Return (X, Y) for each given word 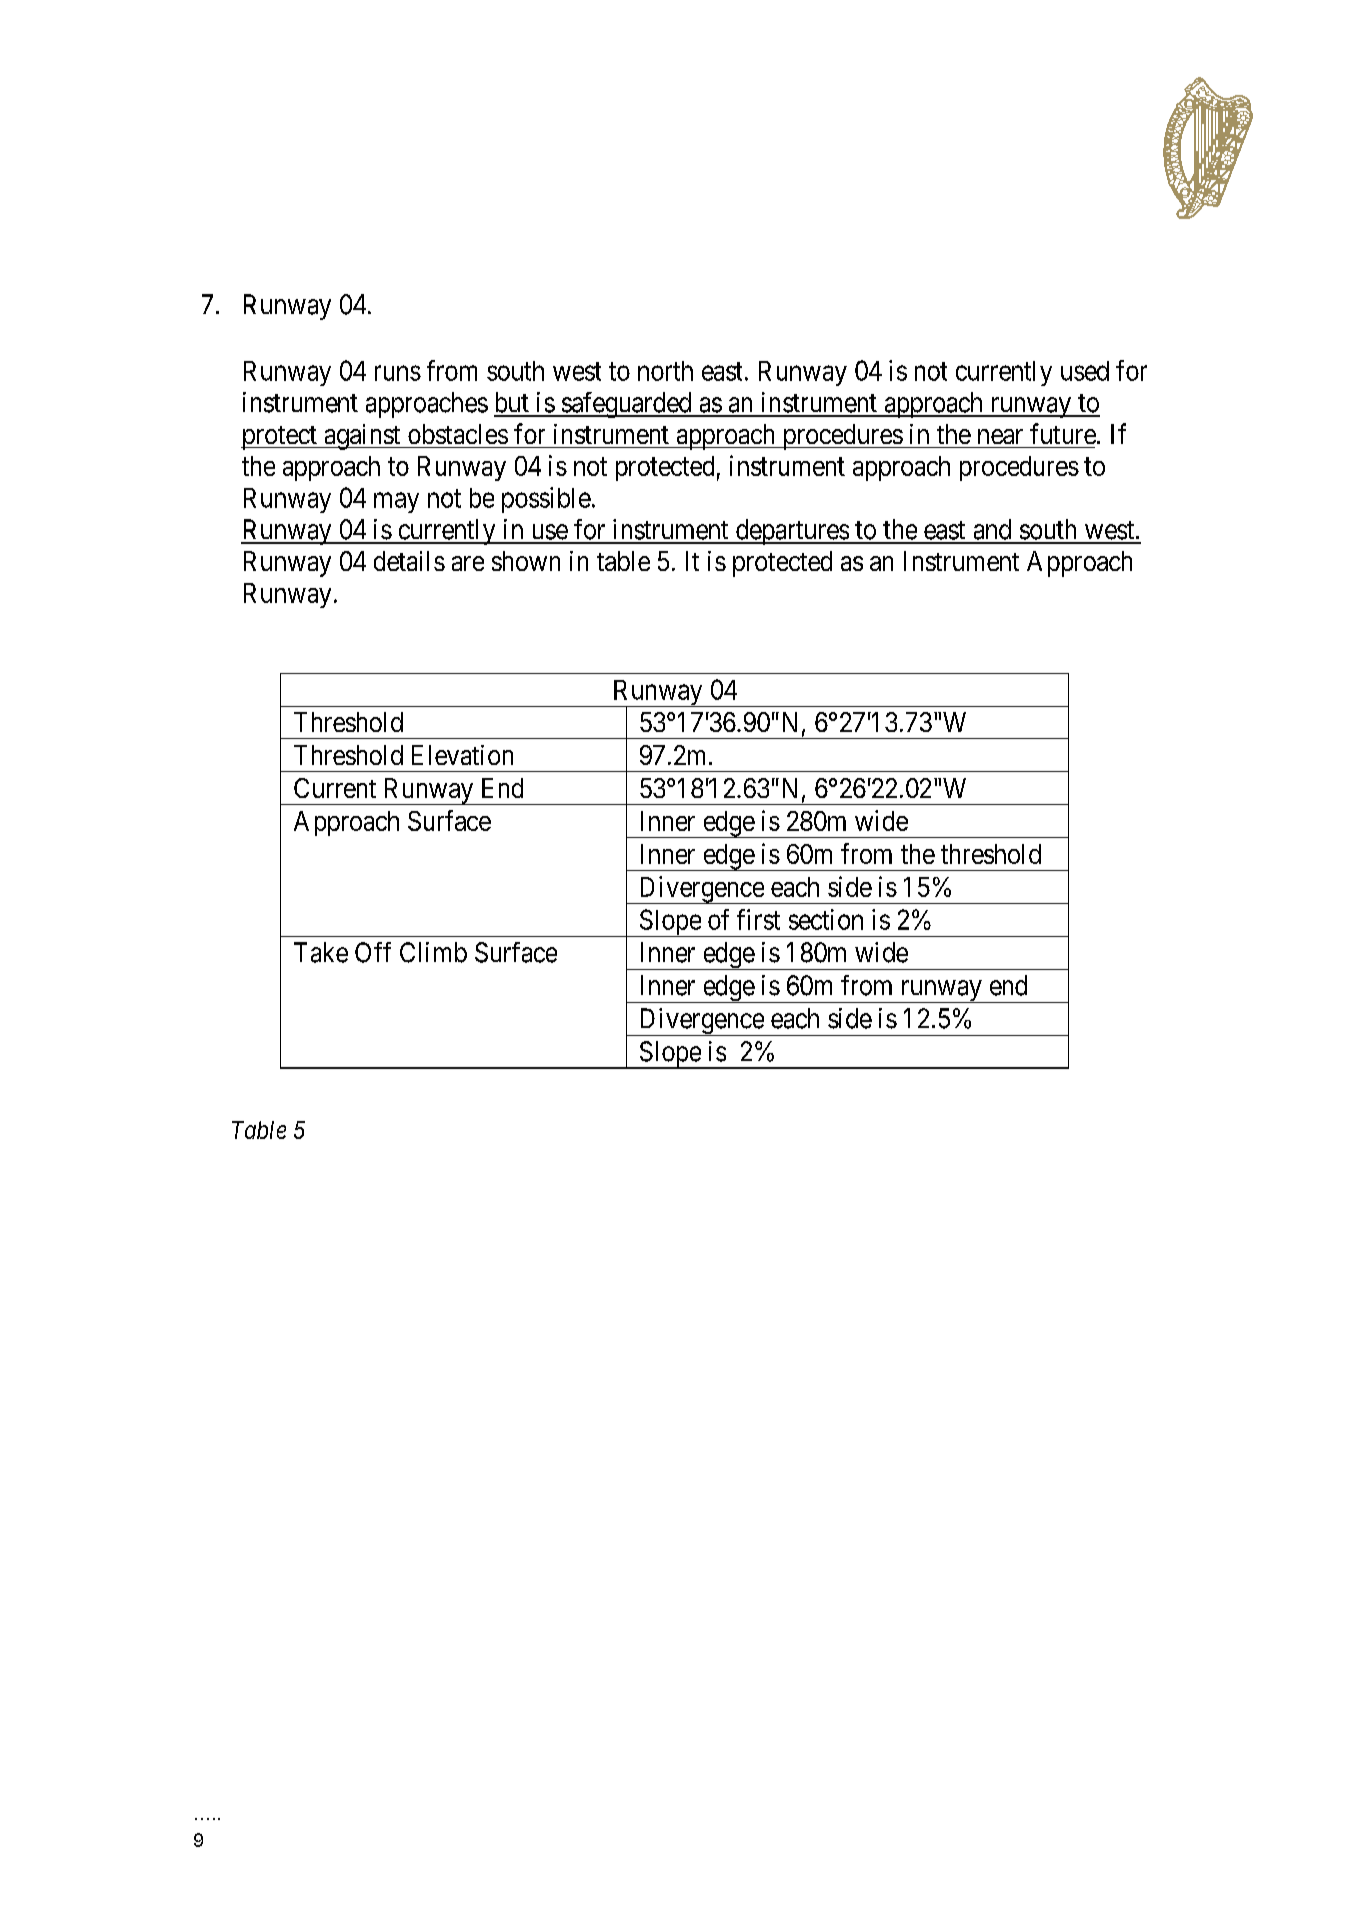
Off (373, 952)
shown (526, 561)
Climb (433, 952)
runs (398, 373)
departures (792, 532)
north (665, 371)
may (396, 502)
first (758, 919)
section (826, 919)
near (1000, 436)
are (468, 563)
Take (321, 952)
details (409, 561)
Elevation (462, 755)
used (1085, 371)
